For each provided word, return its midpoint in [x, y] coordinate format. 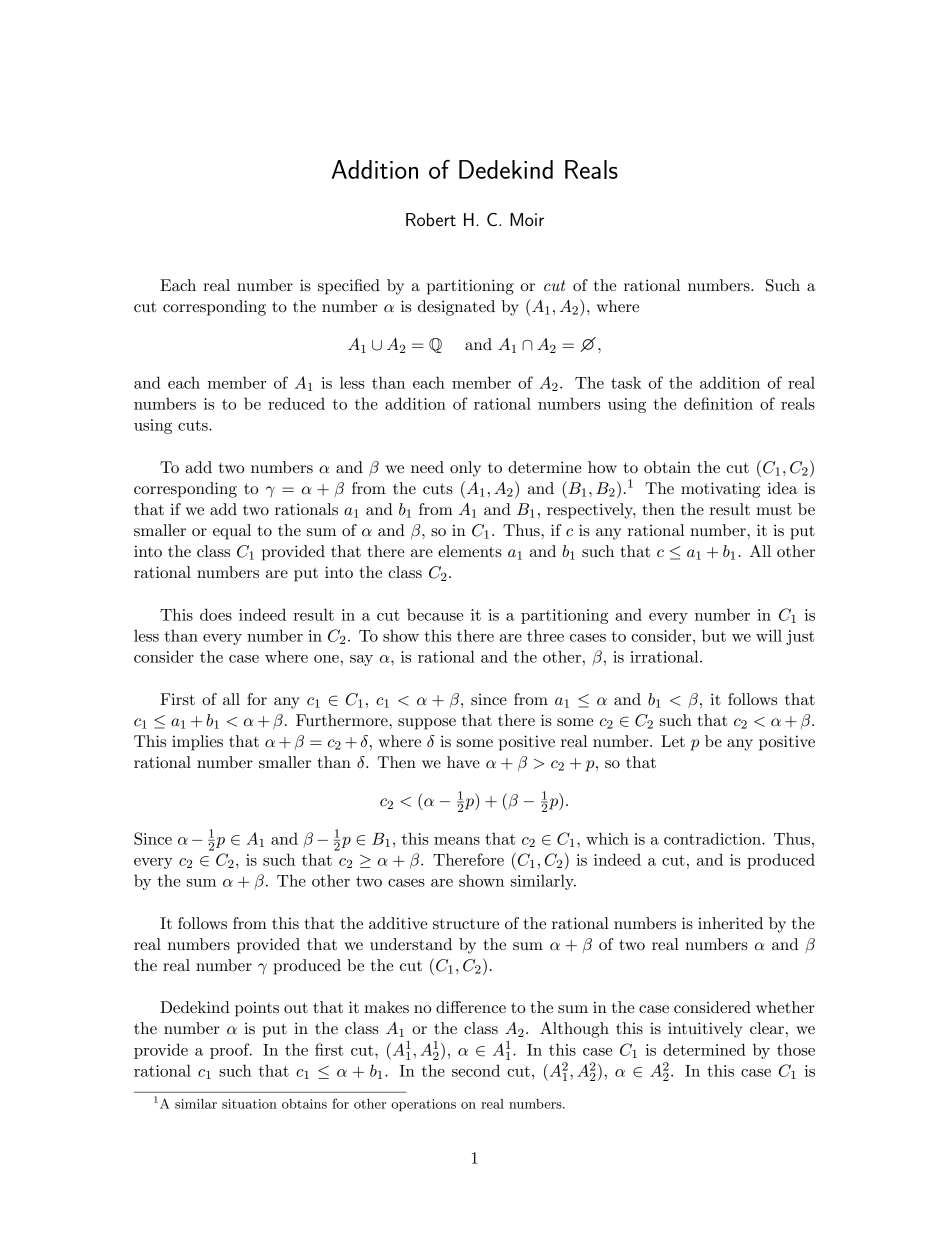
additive [398, 923]
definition [718, 403]
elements [470, 551]
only [465, 469]
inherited [730, 923]
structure [466, 924]
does [216, 614]
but [714, 635]
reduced [296, 403]
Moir [527, 219]
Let [673, 741]
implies [197, 743]
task [626, 382]
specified [349, 287]
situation [249, 1104]
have [463, 762]
